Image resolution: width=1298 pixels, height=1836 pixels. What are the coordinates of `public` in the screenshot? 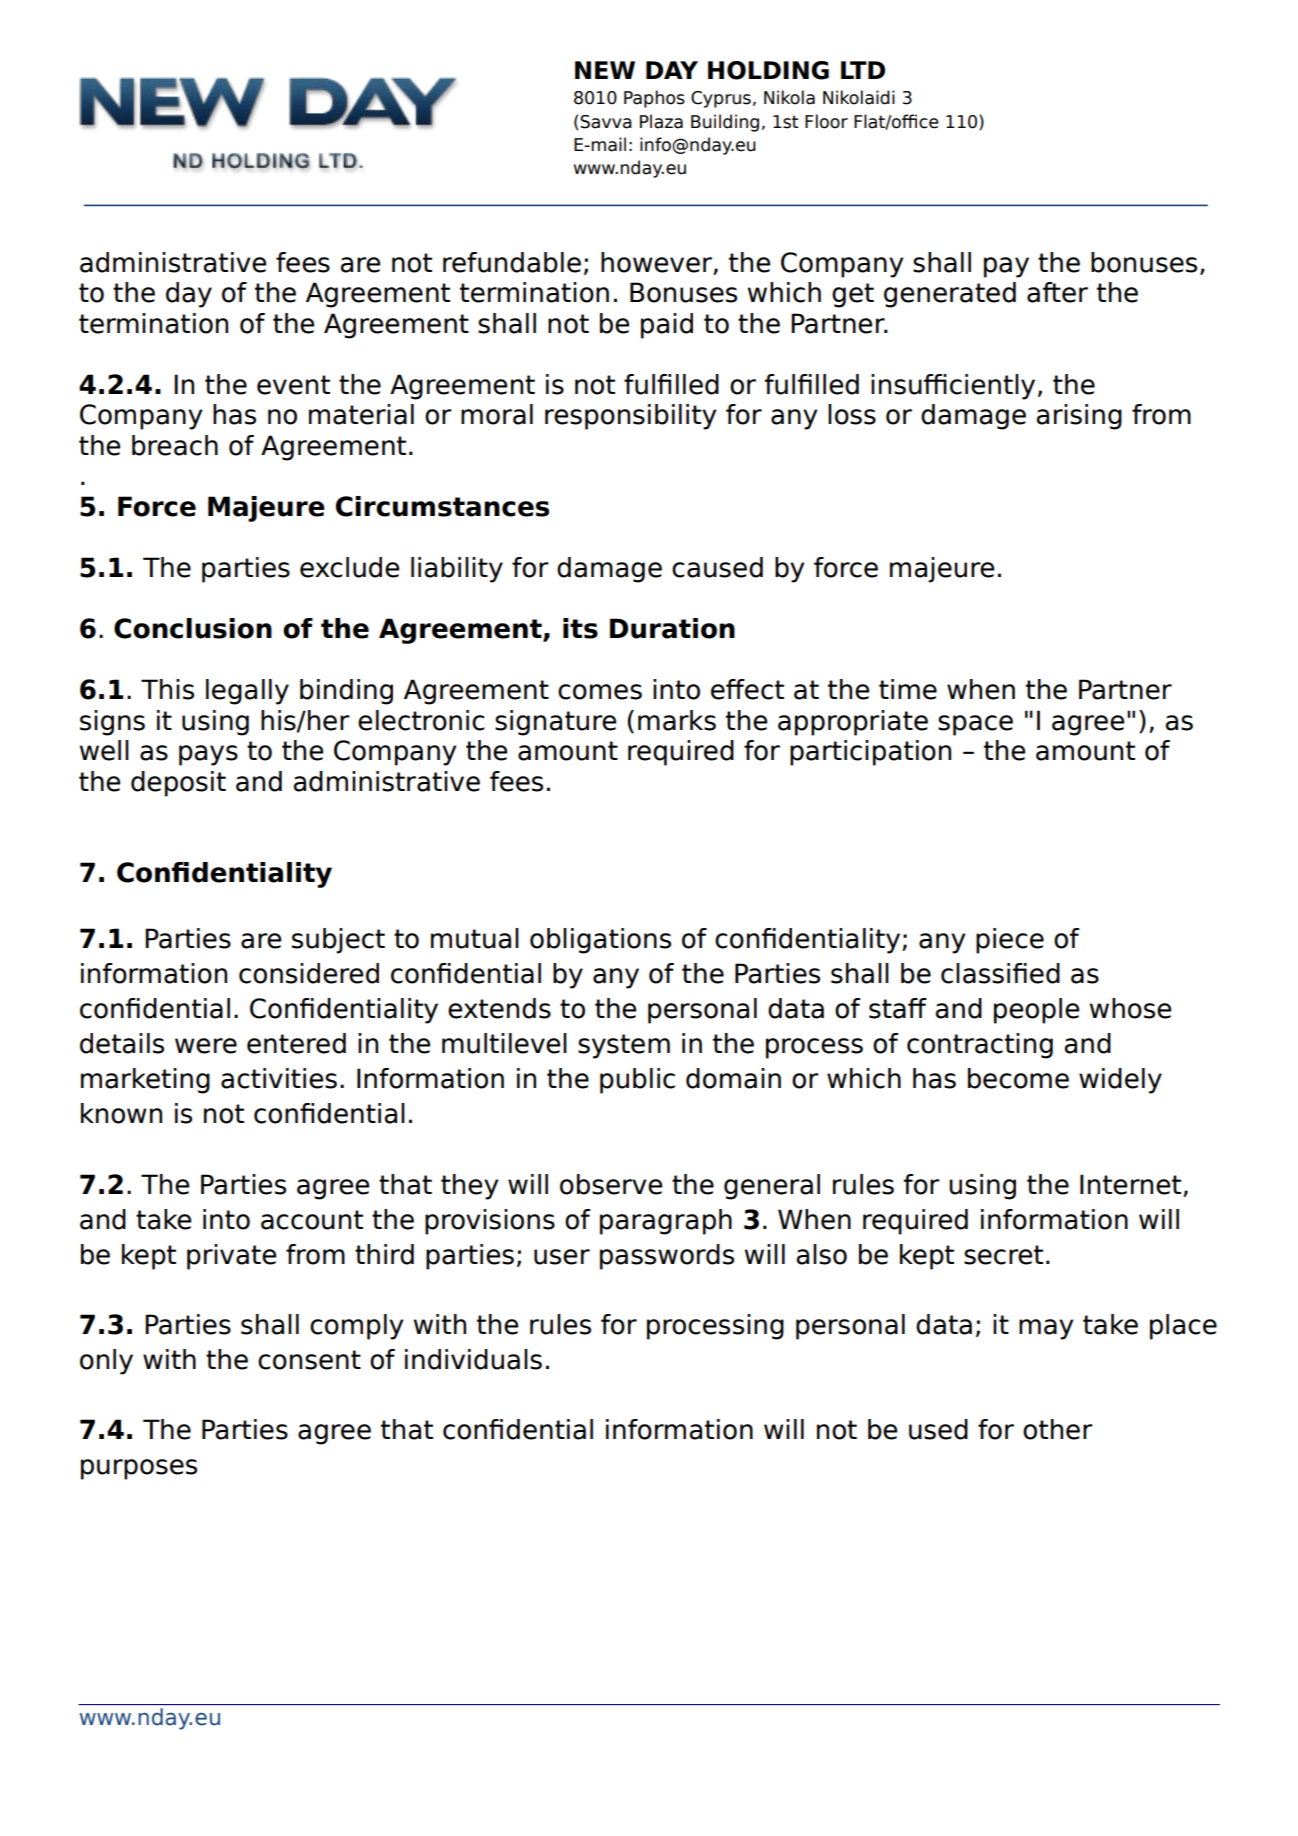 It's located at (637, 1081).
